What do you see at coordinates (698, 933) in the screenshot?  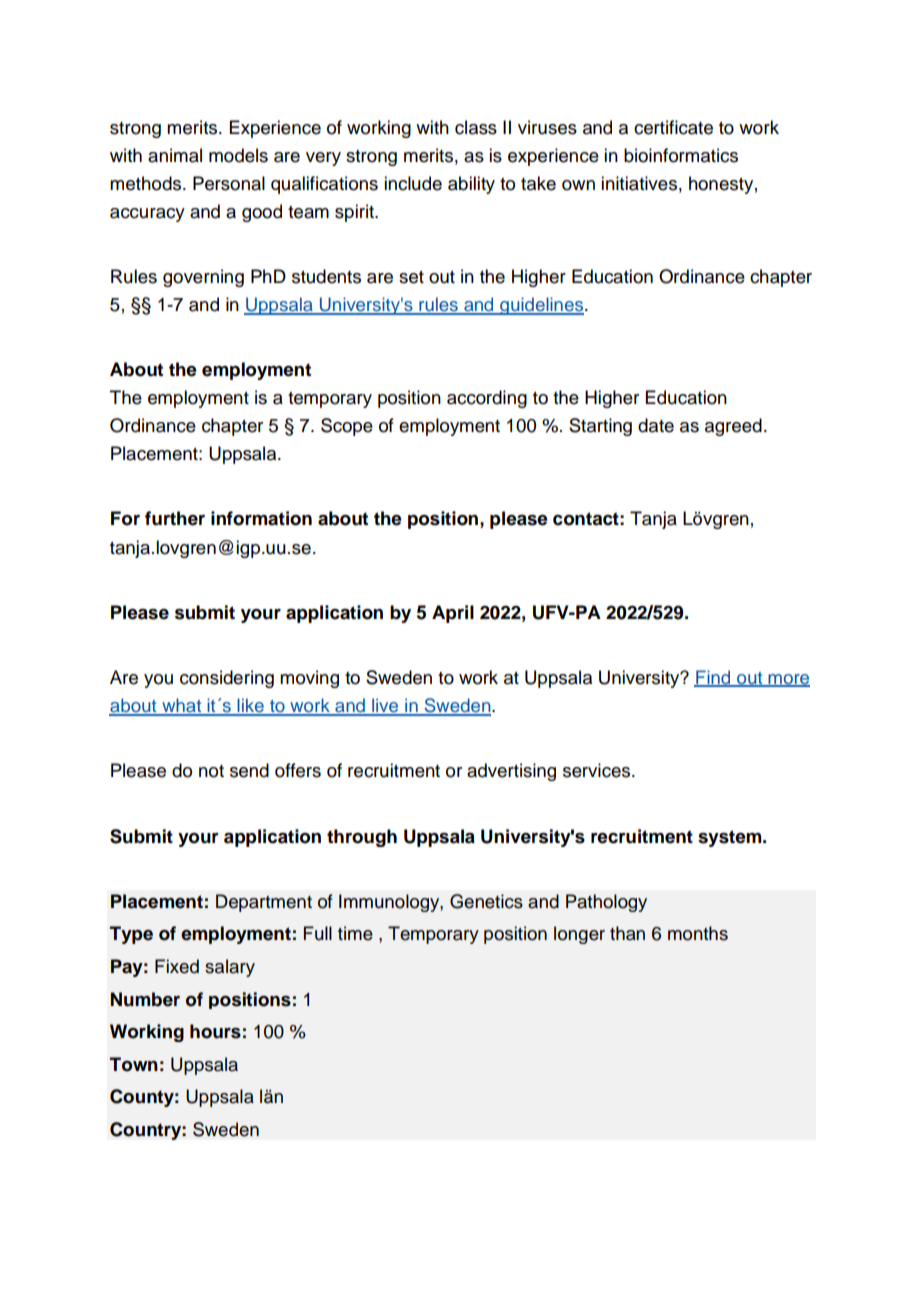 I see `months` at bounding box center [698, 933].
